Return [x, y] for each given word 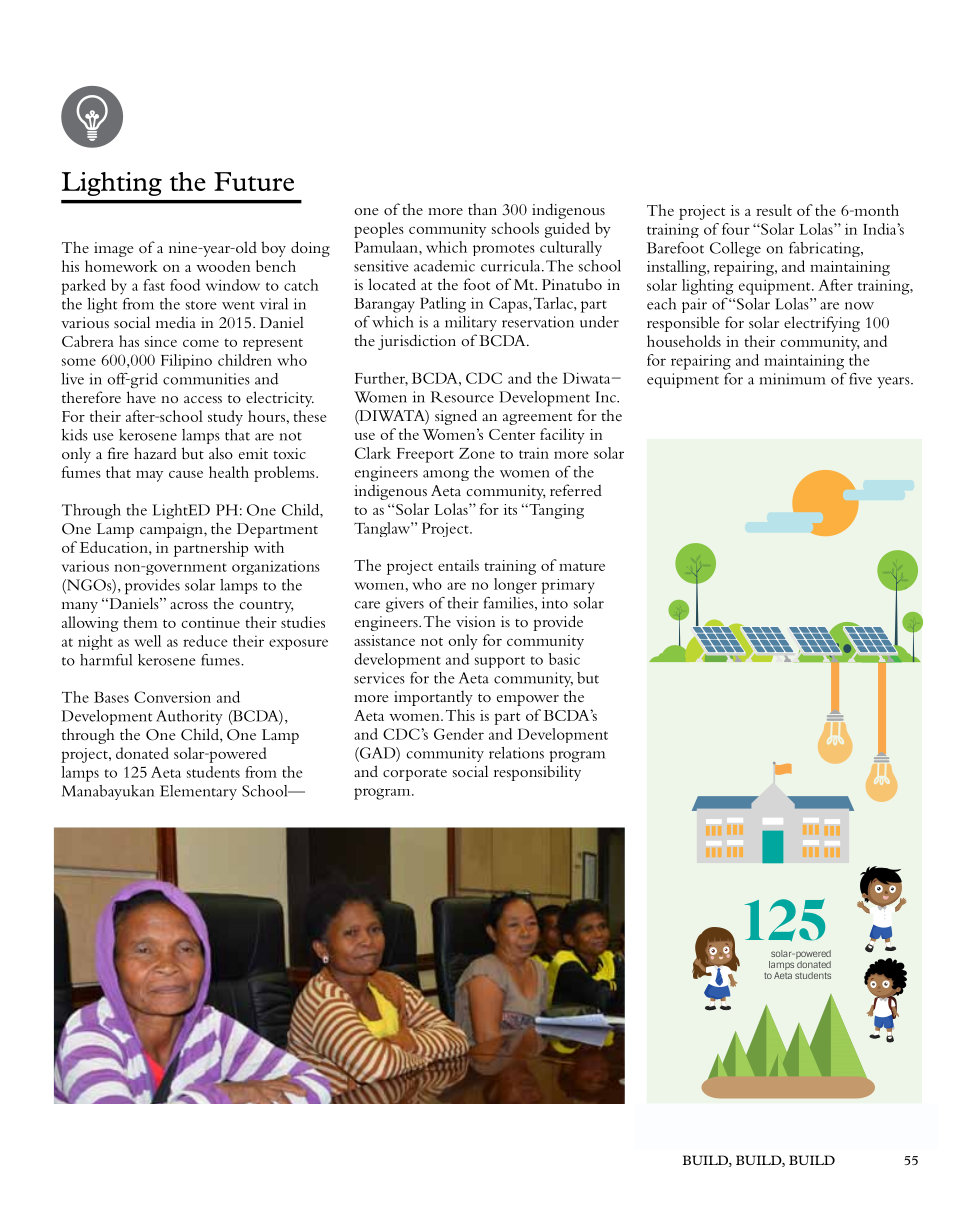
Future [254, 181]
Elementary [198, 792]
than [482, 209]
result [774, 210]
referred [576, 490]
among [446, 475]
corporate [415, 775]
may [149, 476]
